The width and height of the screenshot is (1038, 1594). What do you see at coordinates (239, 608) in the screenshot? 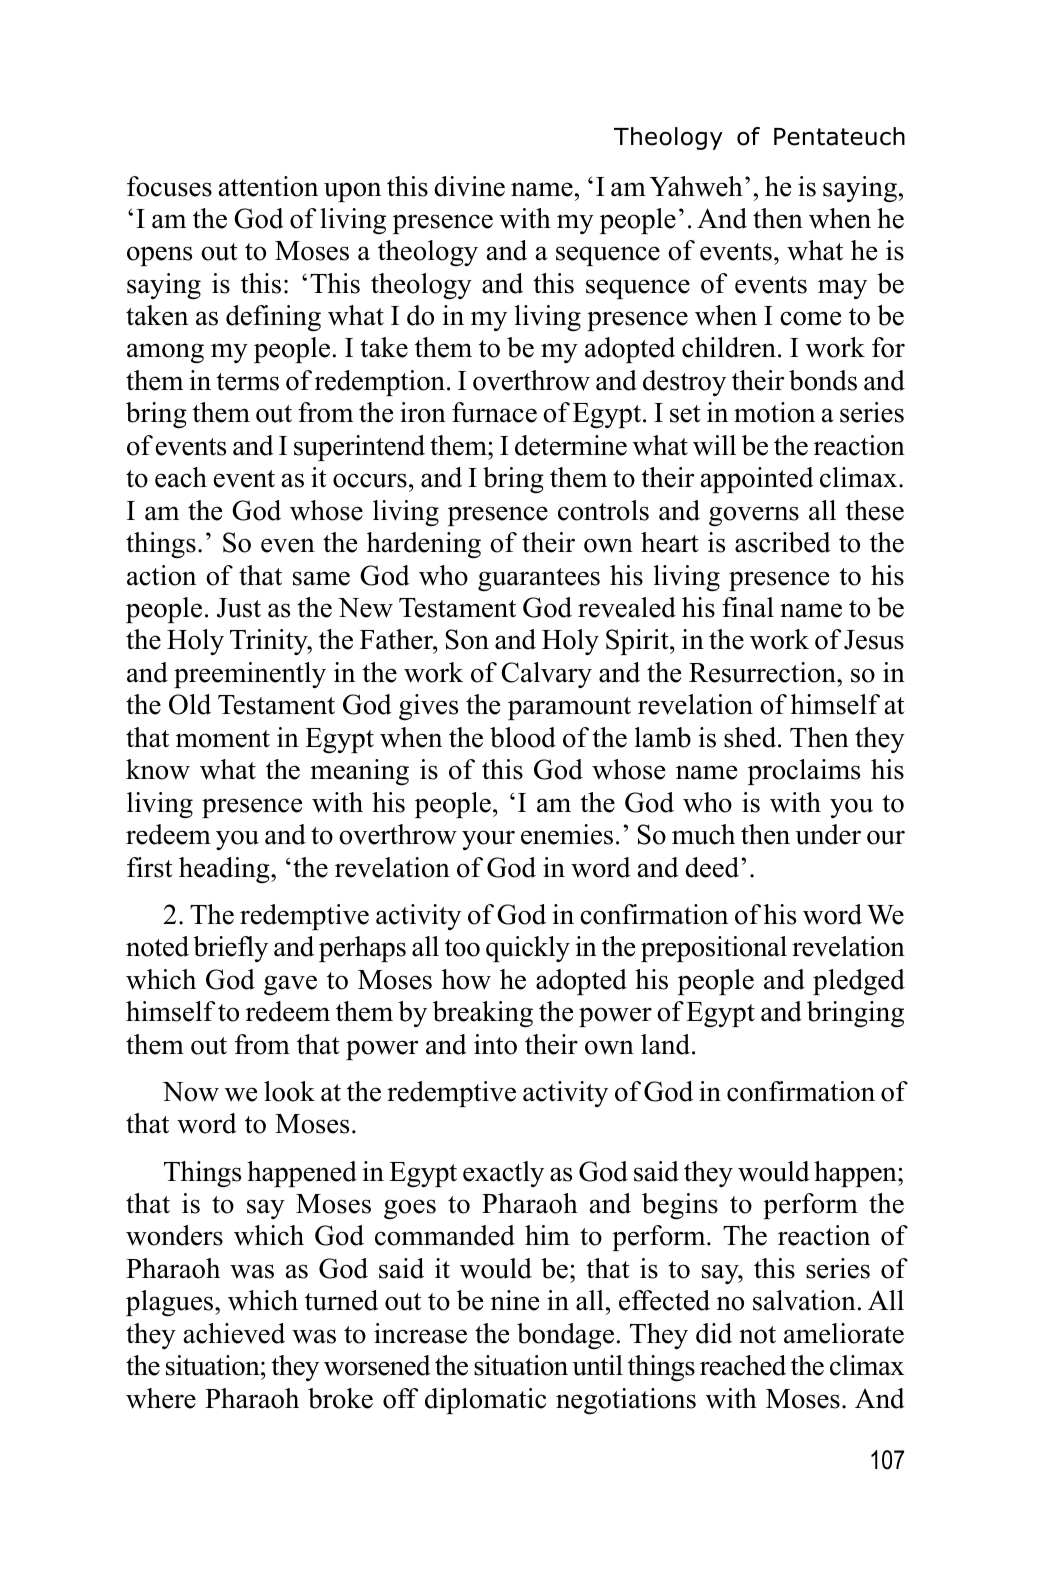
I see `Just` at bounding box center [239, 608].
